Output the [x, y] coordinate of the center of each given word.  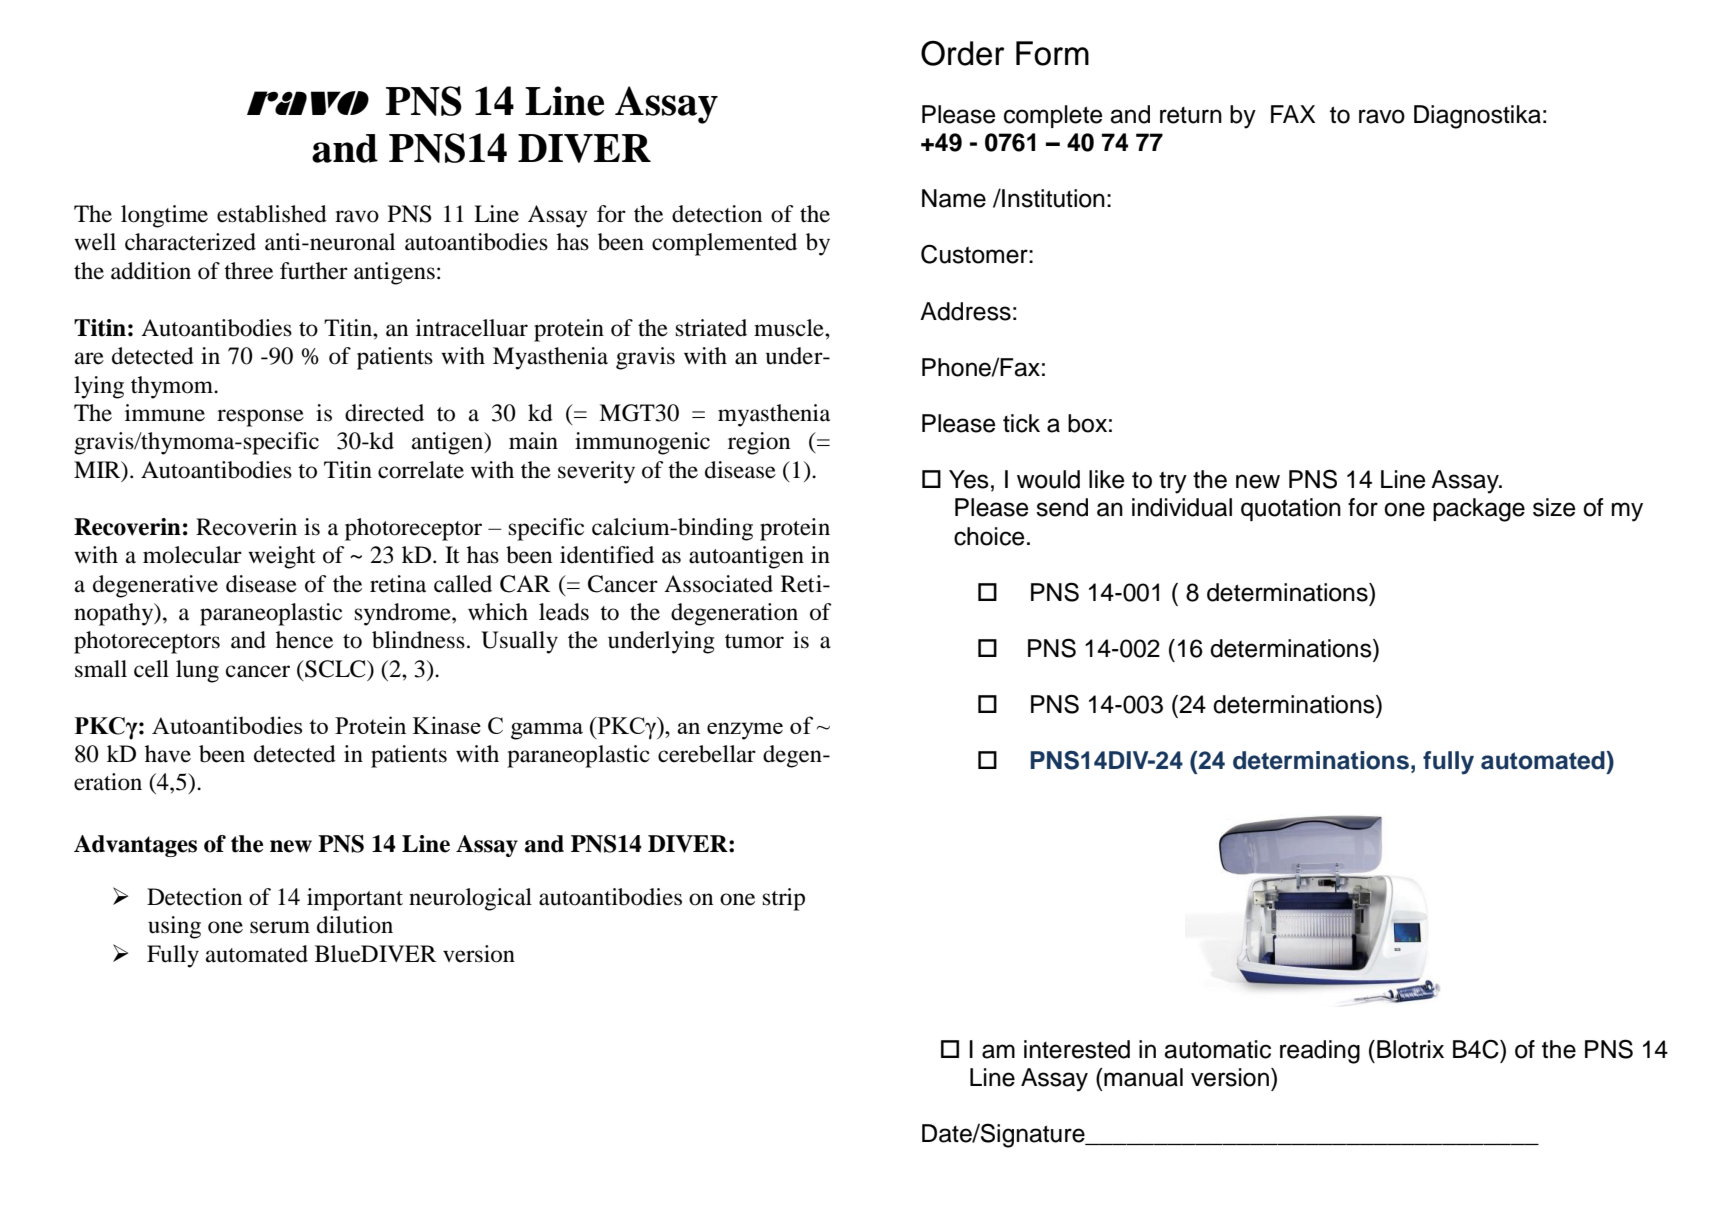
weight [282, 557]
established [272, 214]
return [1191, 115]
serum [280, 927]
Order [963, 53]
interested [1077, 1049]
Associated [718, 584]
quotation [1291, 509]
